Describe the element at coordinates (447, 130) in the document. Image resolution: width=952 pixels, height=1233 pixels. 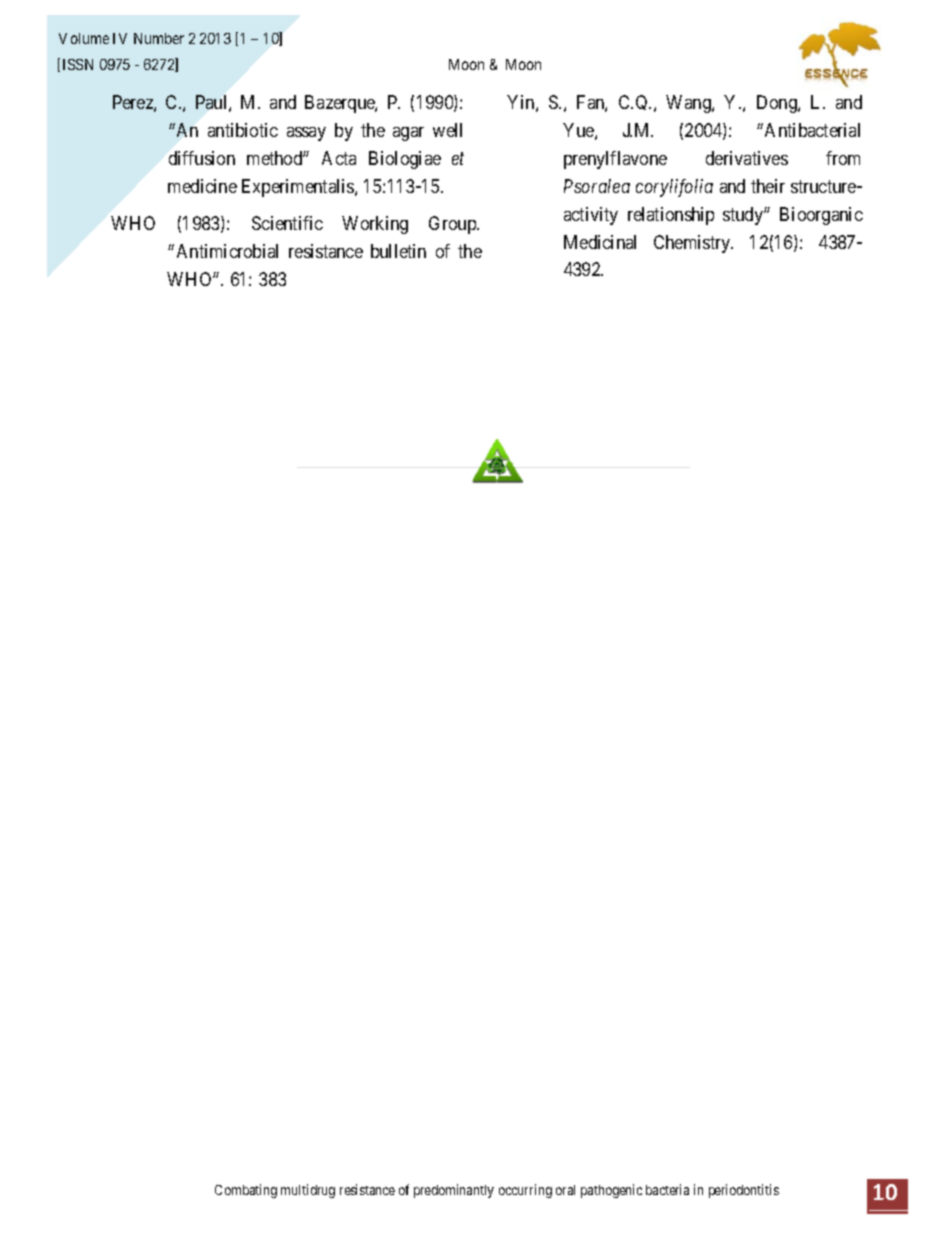
I see `well` at that location.
